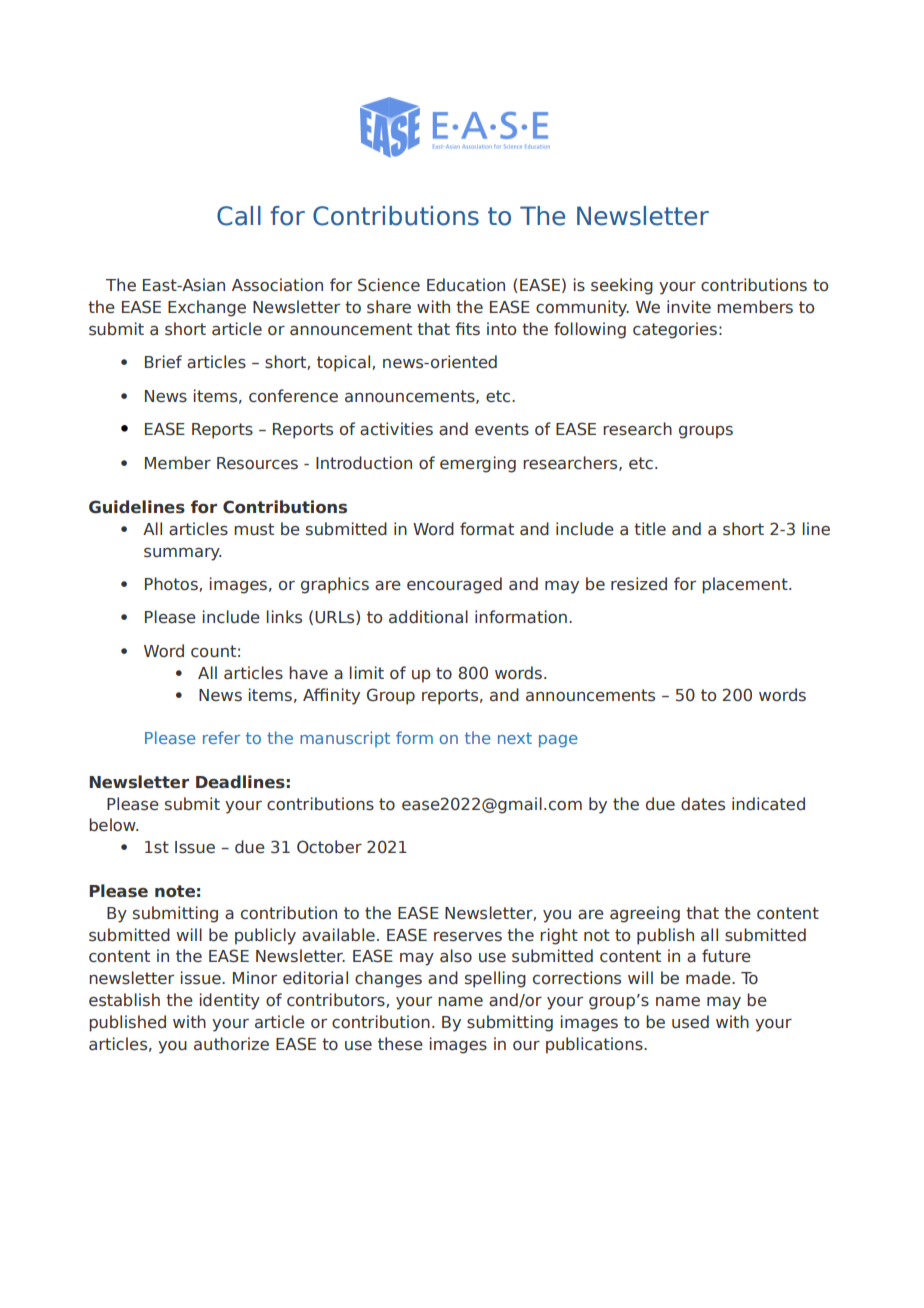  I want to click on Call, so click(239, 216).
